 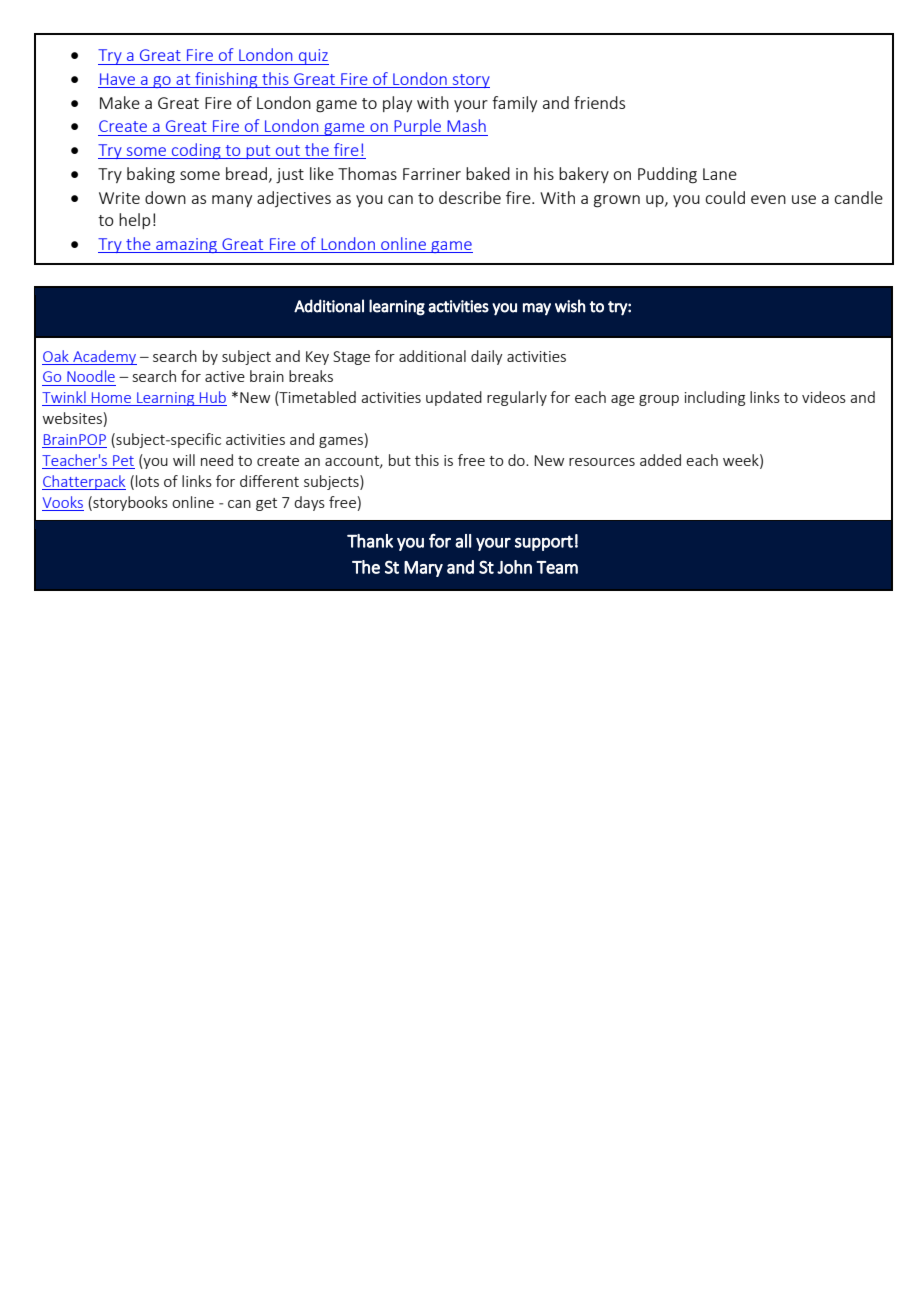 I want to click on could, so click(x=725, y=197).
